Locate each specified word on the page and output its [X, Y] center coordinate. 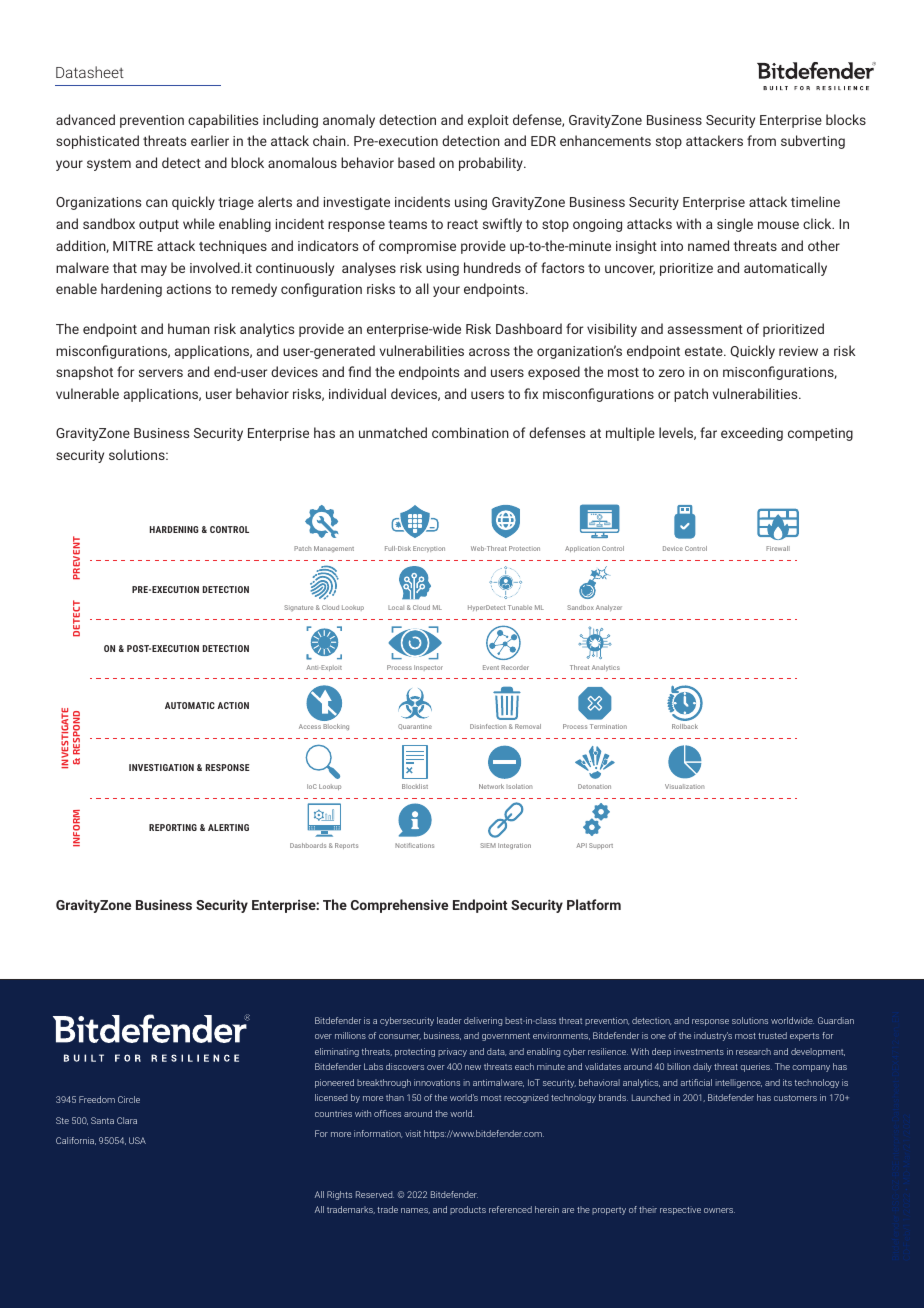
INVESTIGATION [161, 767]
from [761, 140]
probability [492, 164]
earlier [210, 140]
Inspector [428, 668]
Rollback [685, 726]
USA [137, 1140]
